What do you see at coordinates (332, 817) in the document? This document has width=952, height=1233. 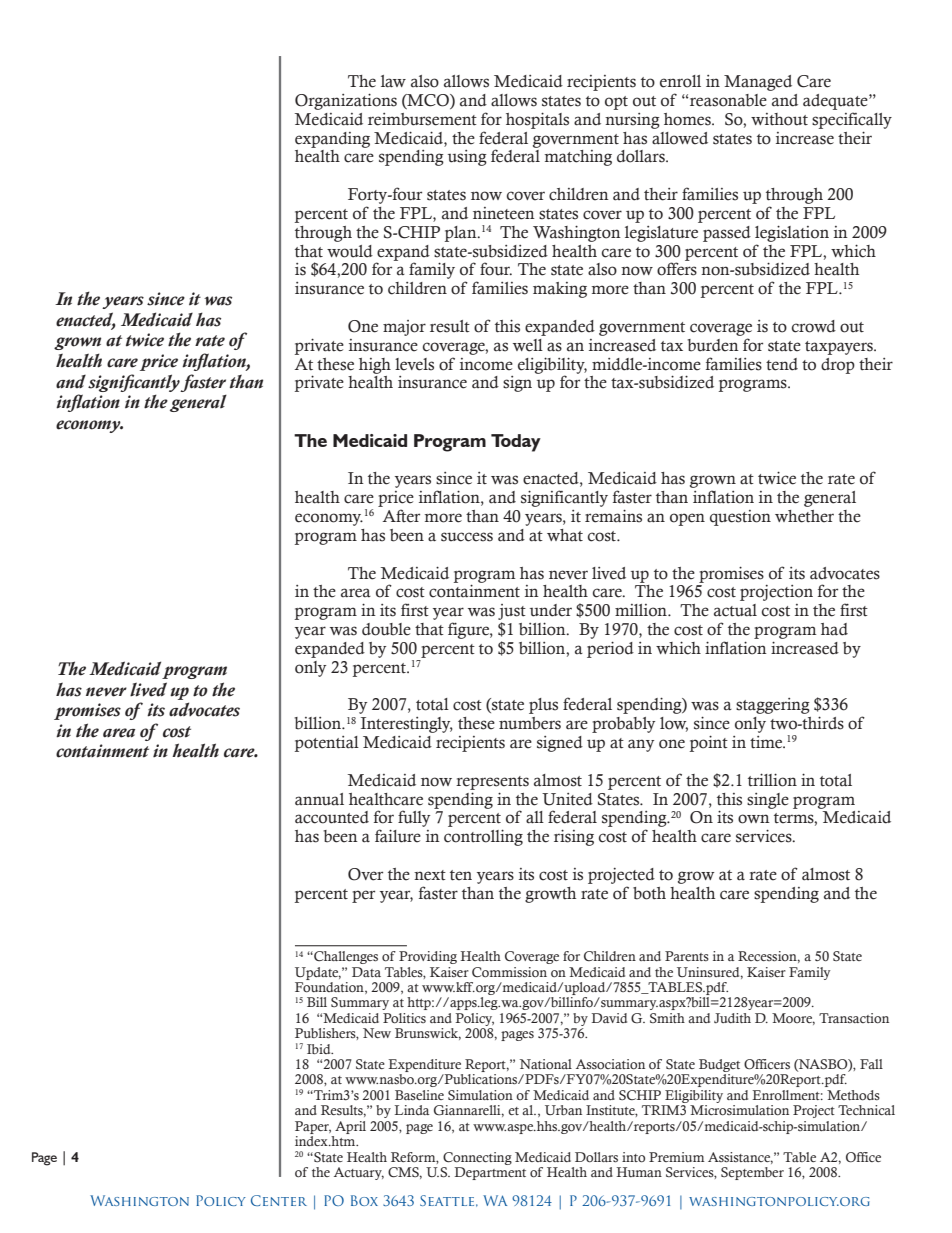 I see `accounted` at bounding box center [332, 817].
